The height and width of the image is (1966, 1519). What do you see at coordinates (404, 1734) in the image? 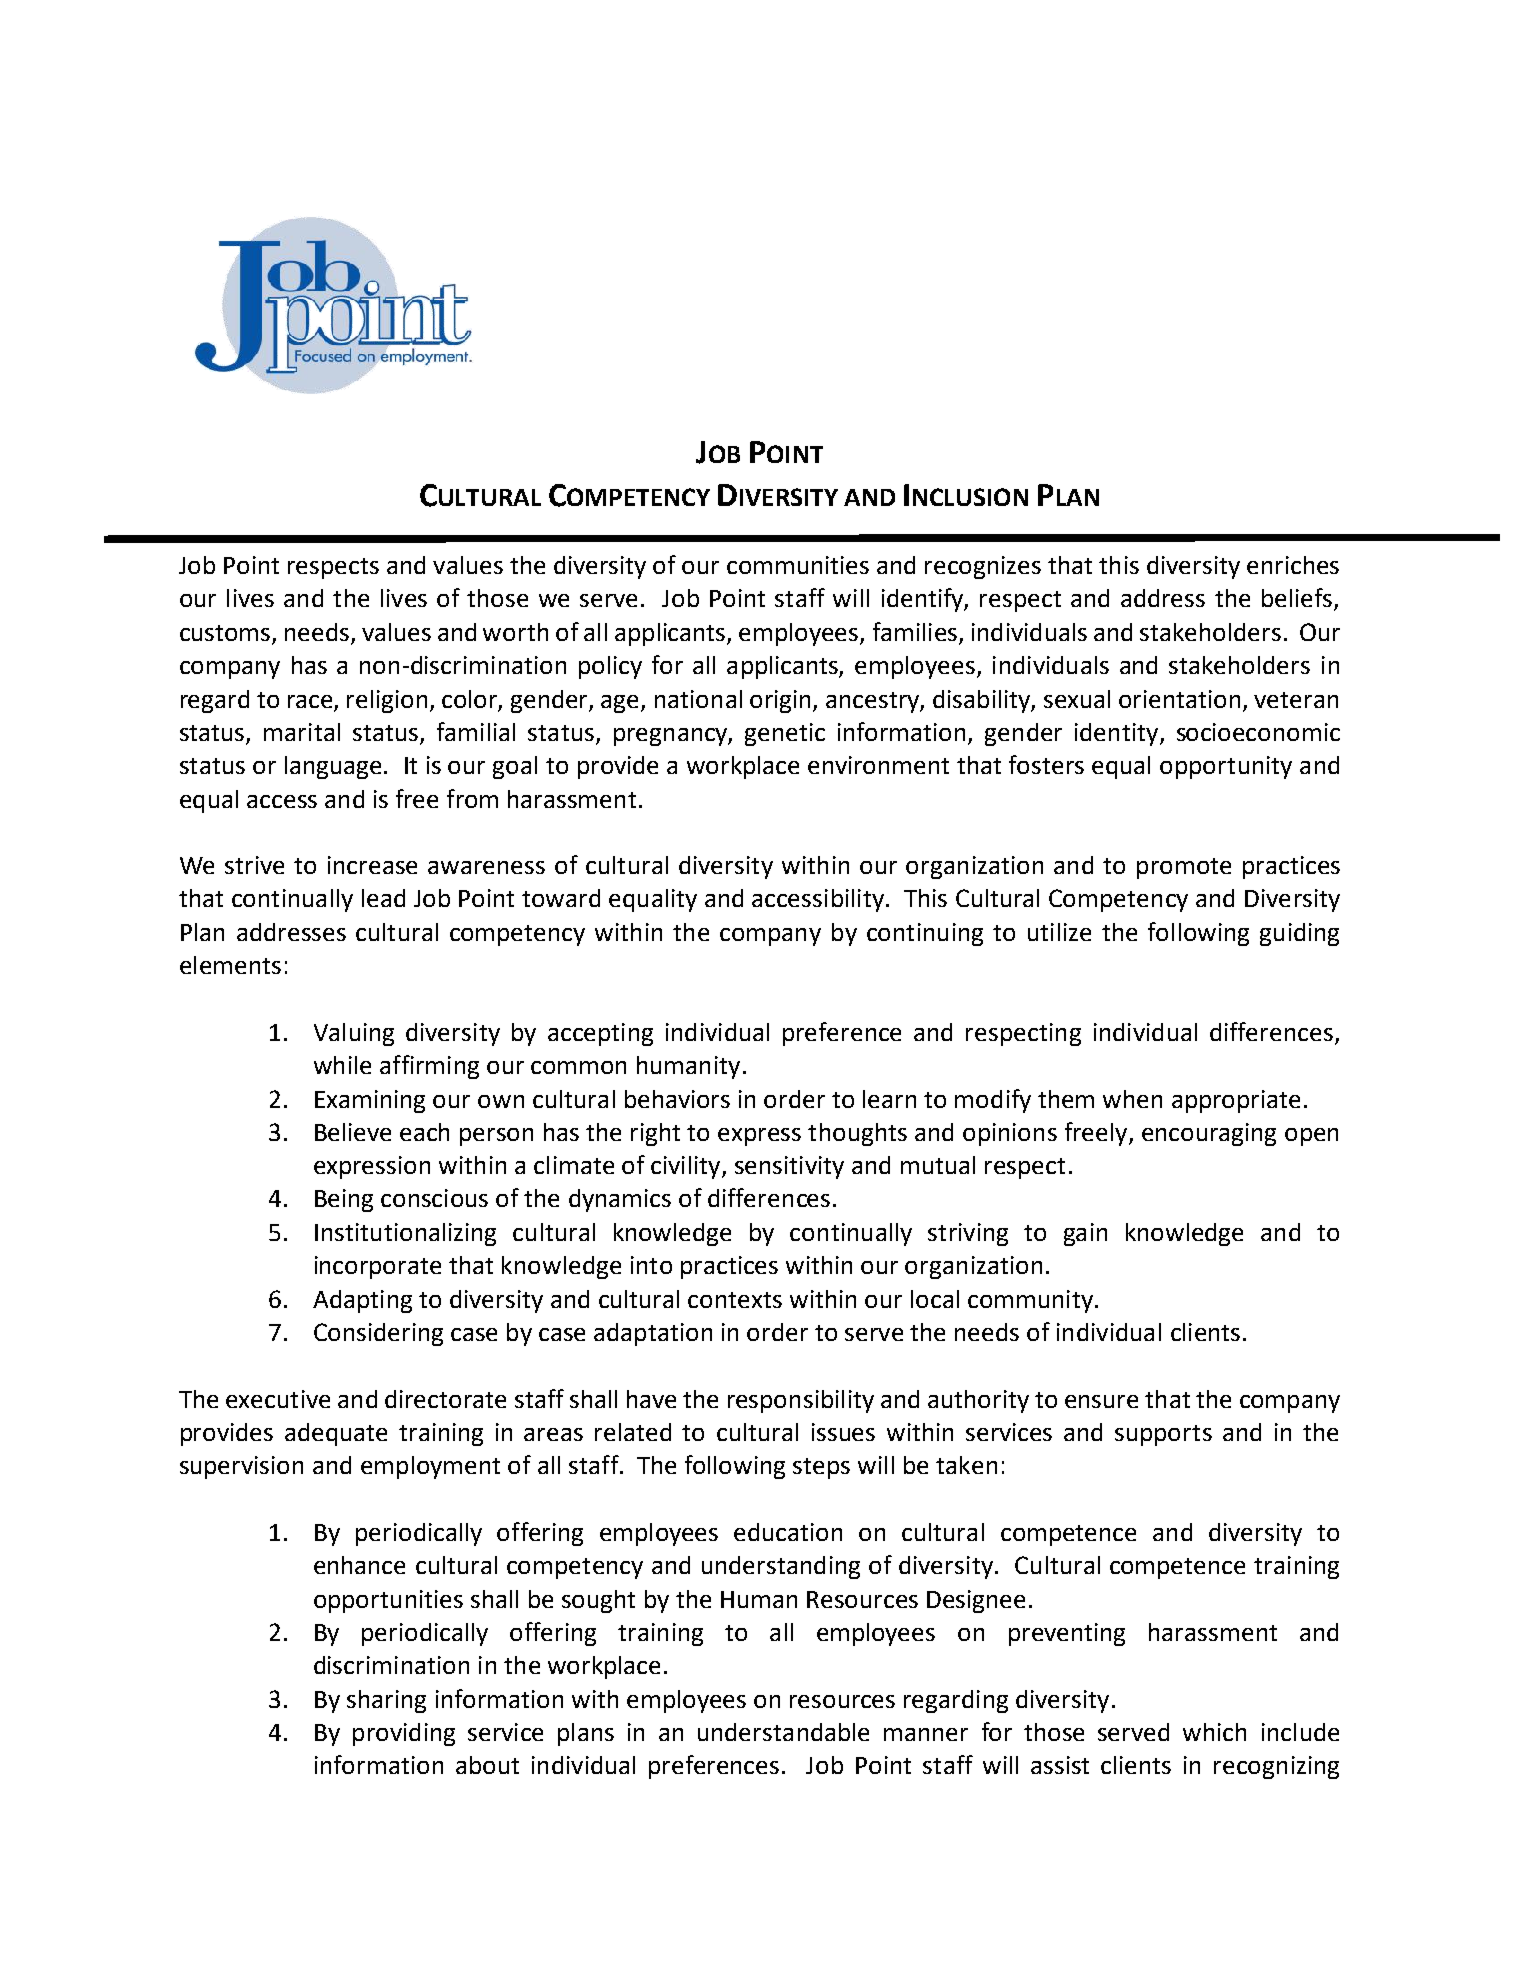
I see `providing` at bounding box center [404, 1734].
